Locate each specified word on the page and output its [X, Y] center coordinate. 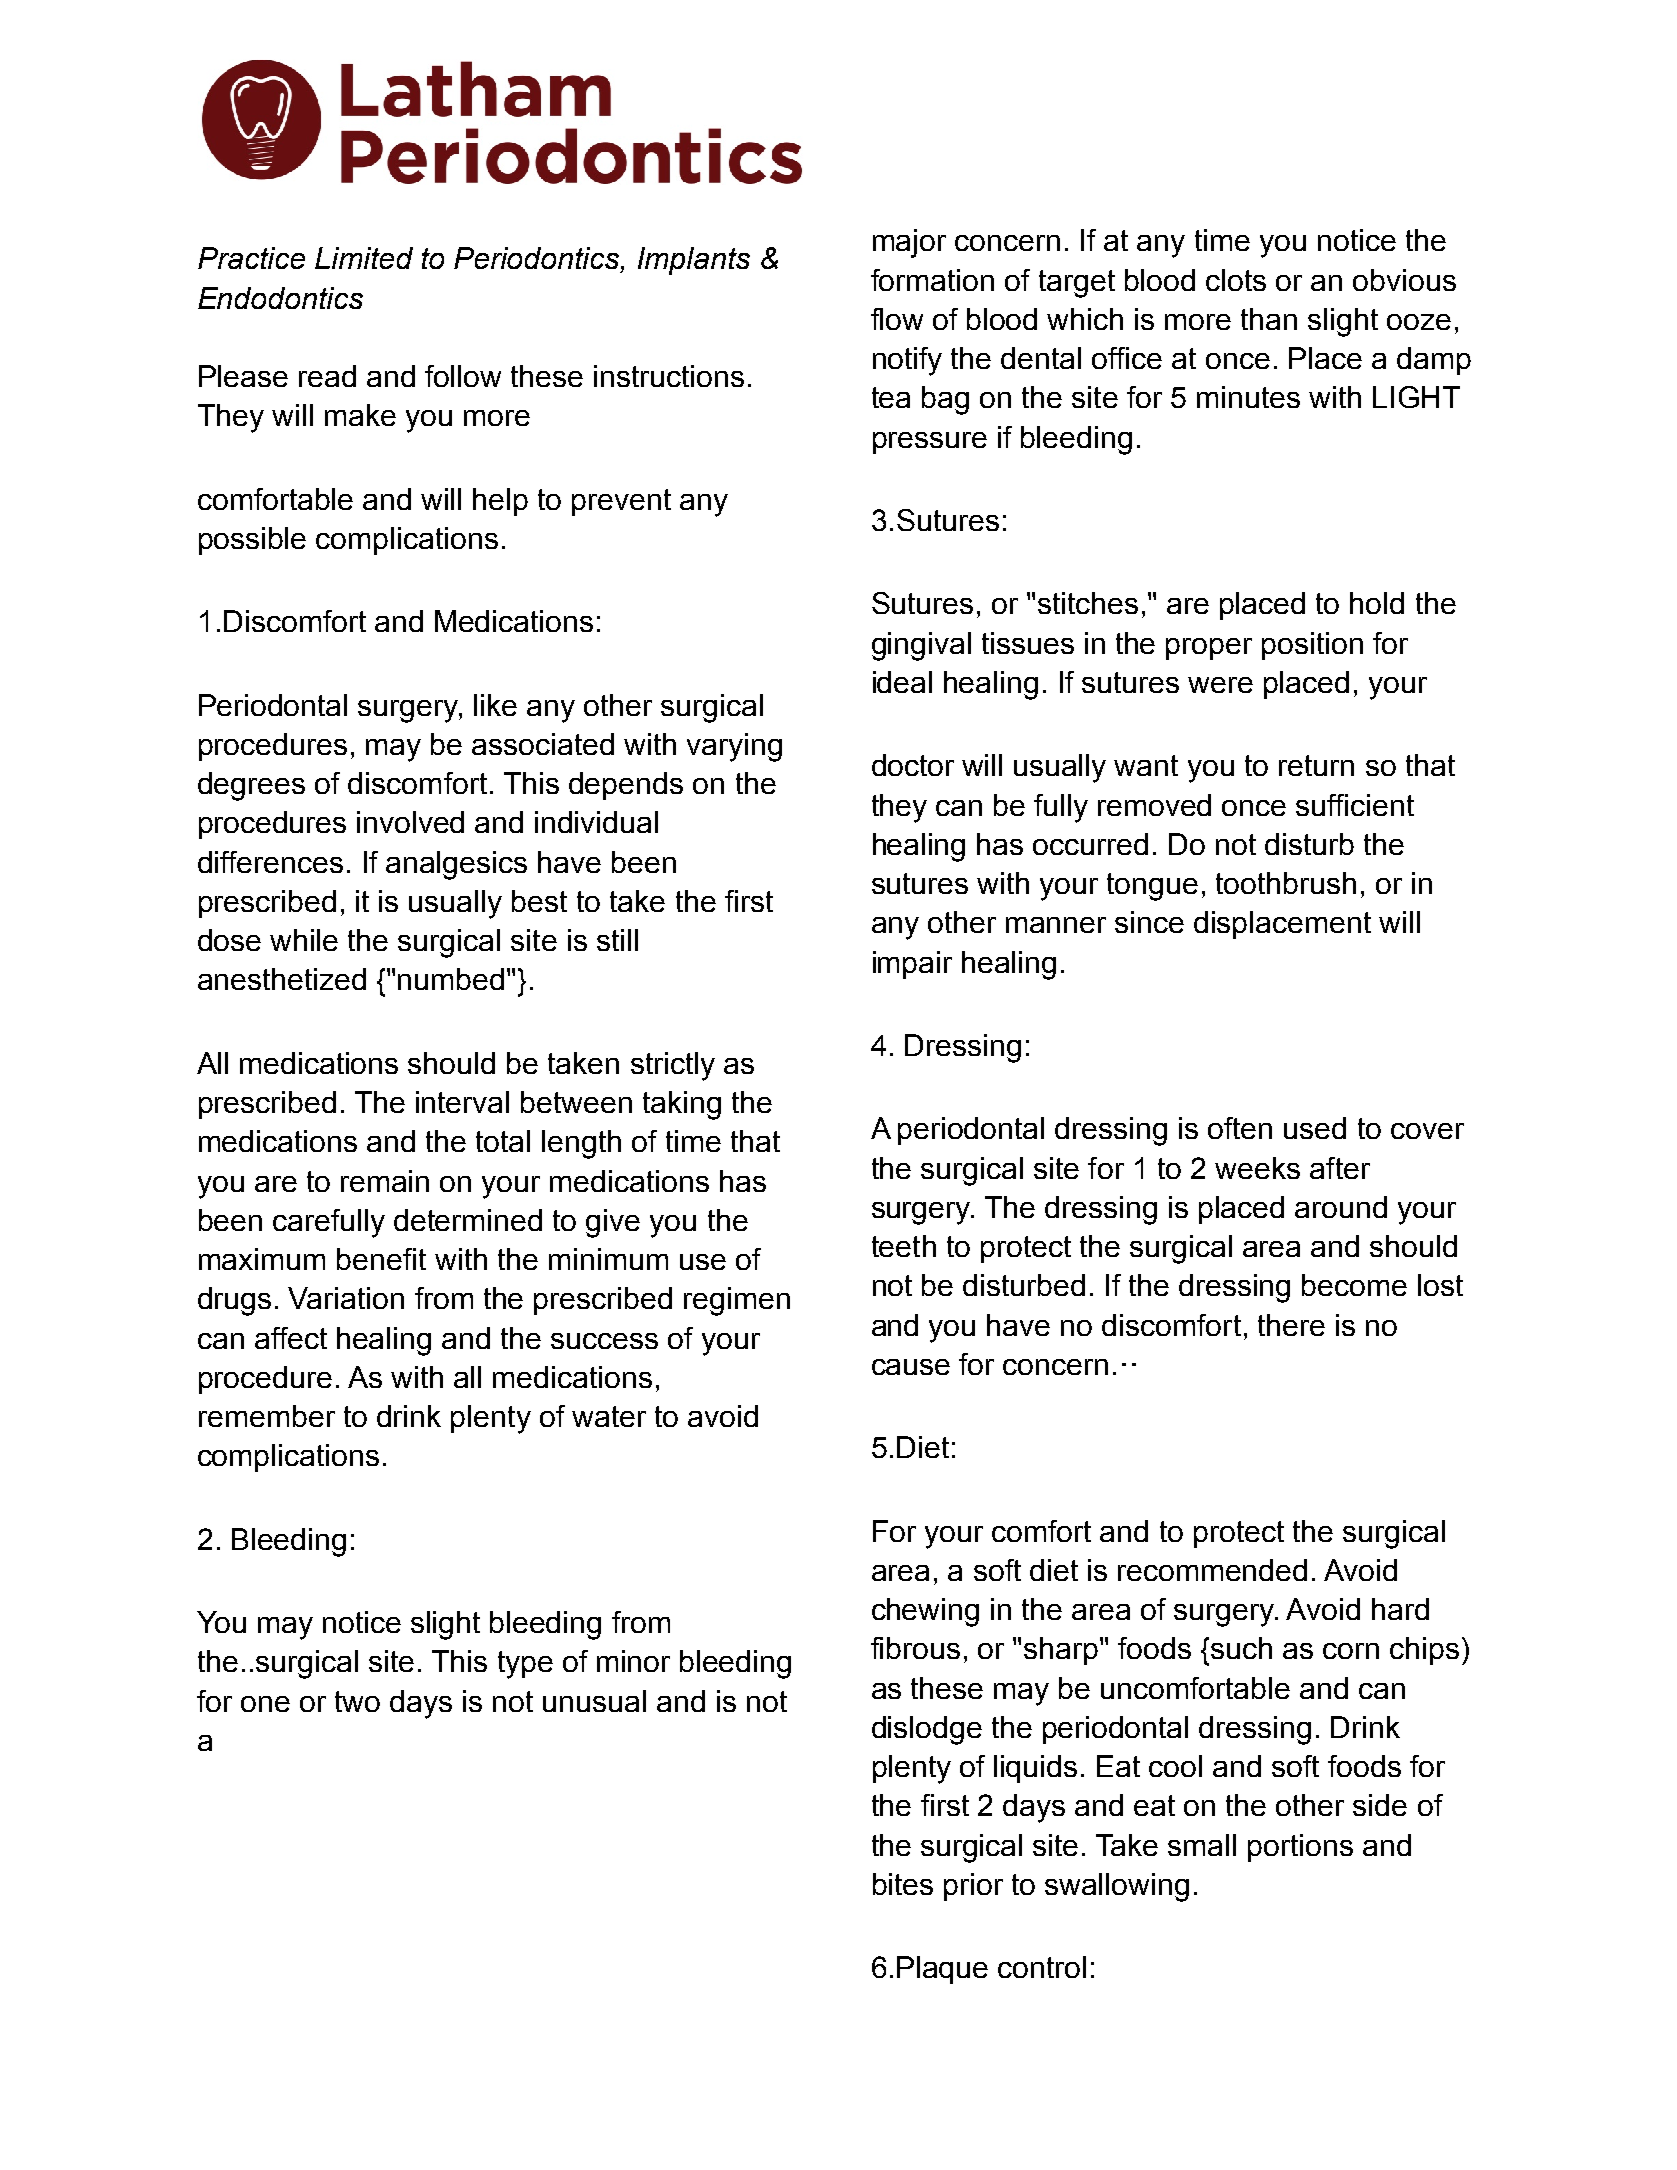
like [495, 705]
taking [682, 1105]
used [1315, 1128]
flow [897, 319]
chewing [925, 1612]
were [1220, 685]
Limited [364, 258]
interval [462, 1102]
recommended [1212, 1570]
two [357, 1701]
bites [903, 1884]
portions [1300, 1848]
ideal [902, 682]
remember [267, 1416]
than [1269, 319]
